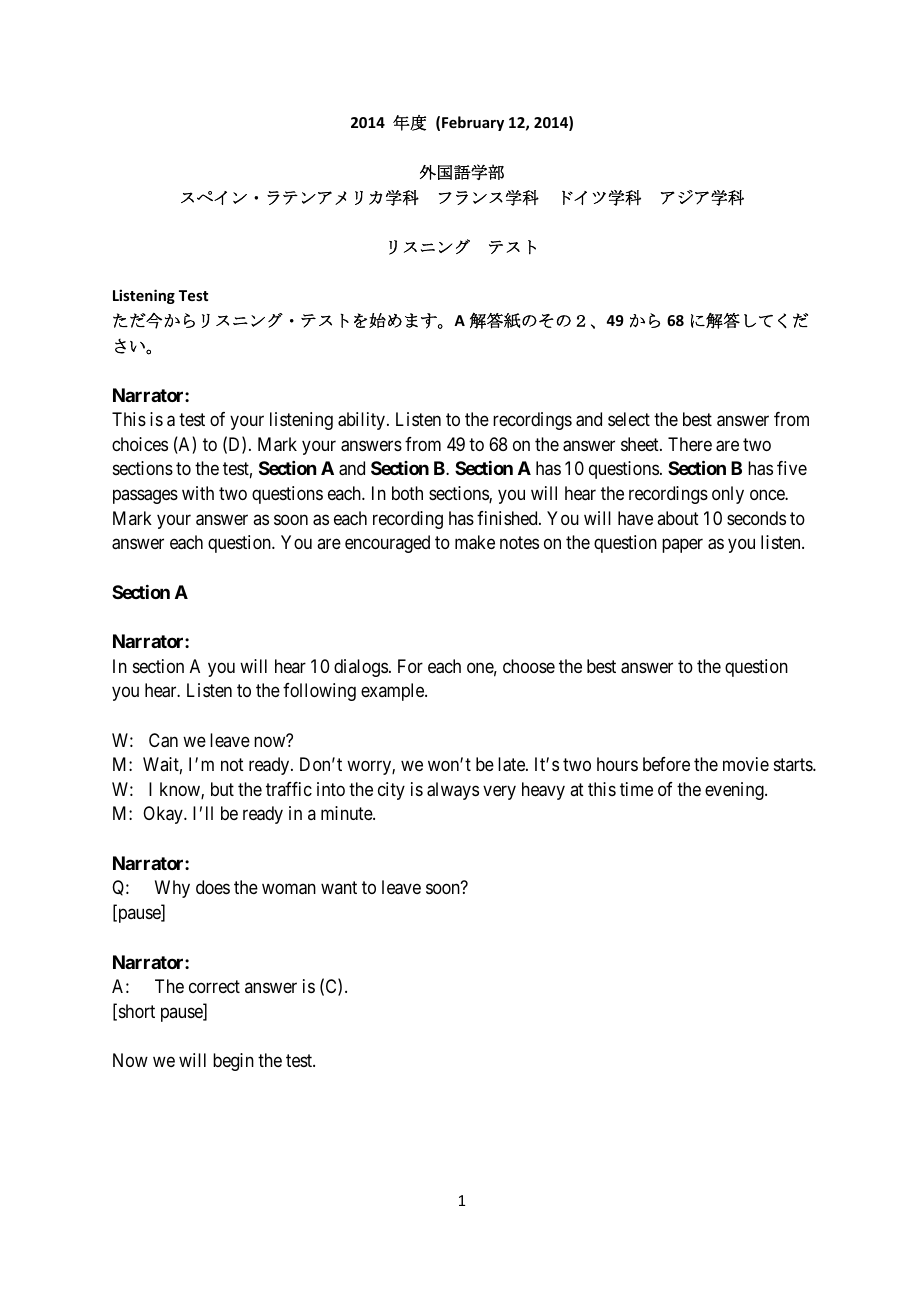  I want to click on paper, so click(682, 546).
